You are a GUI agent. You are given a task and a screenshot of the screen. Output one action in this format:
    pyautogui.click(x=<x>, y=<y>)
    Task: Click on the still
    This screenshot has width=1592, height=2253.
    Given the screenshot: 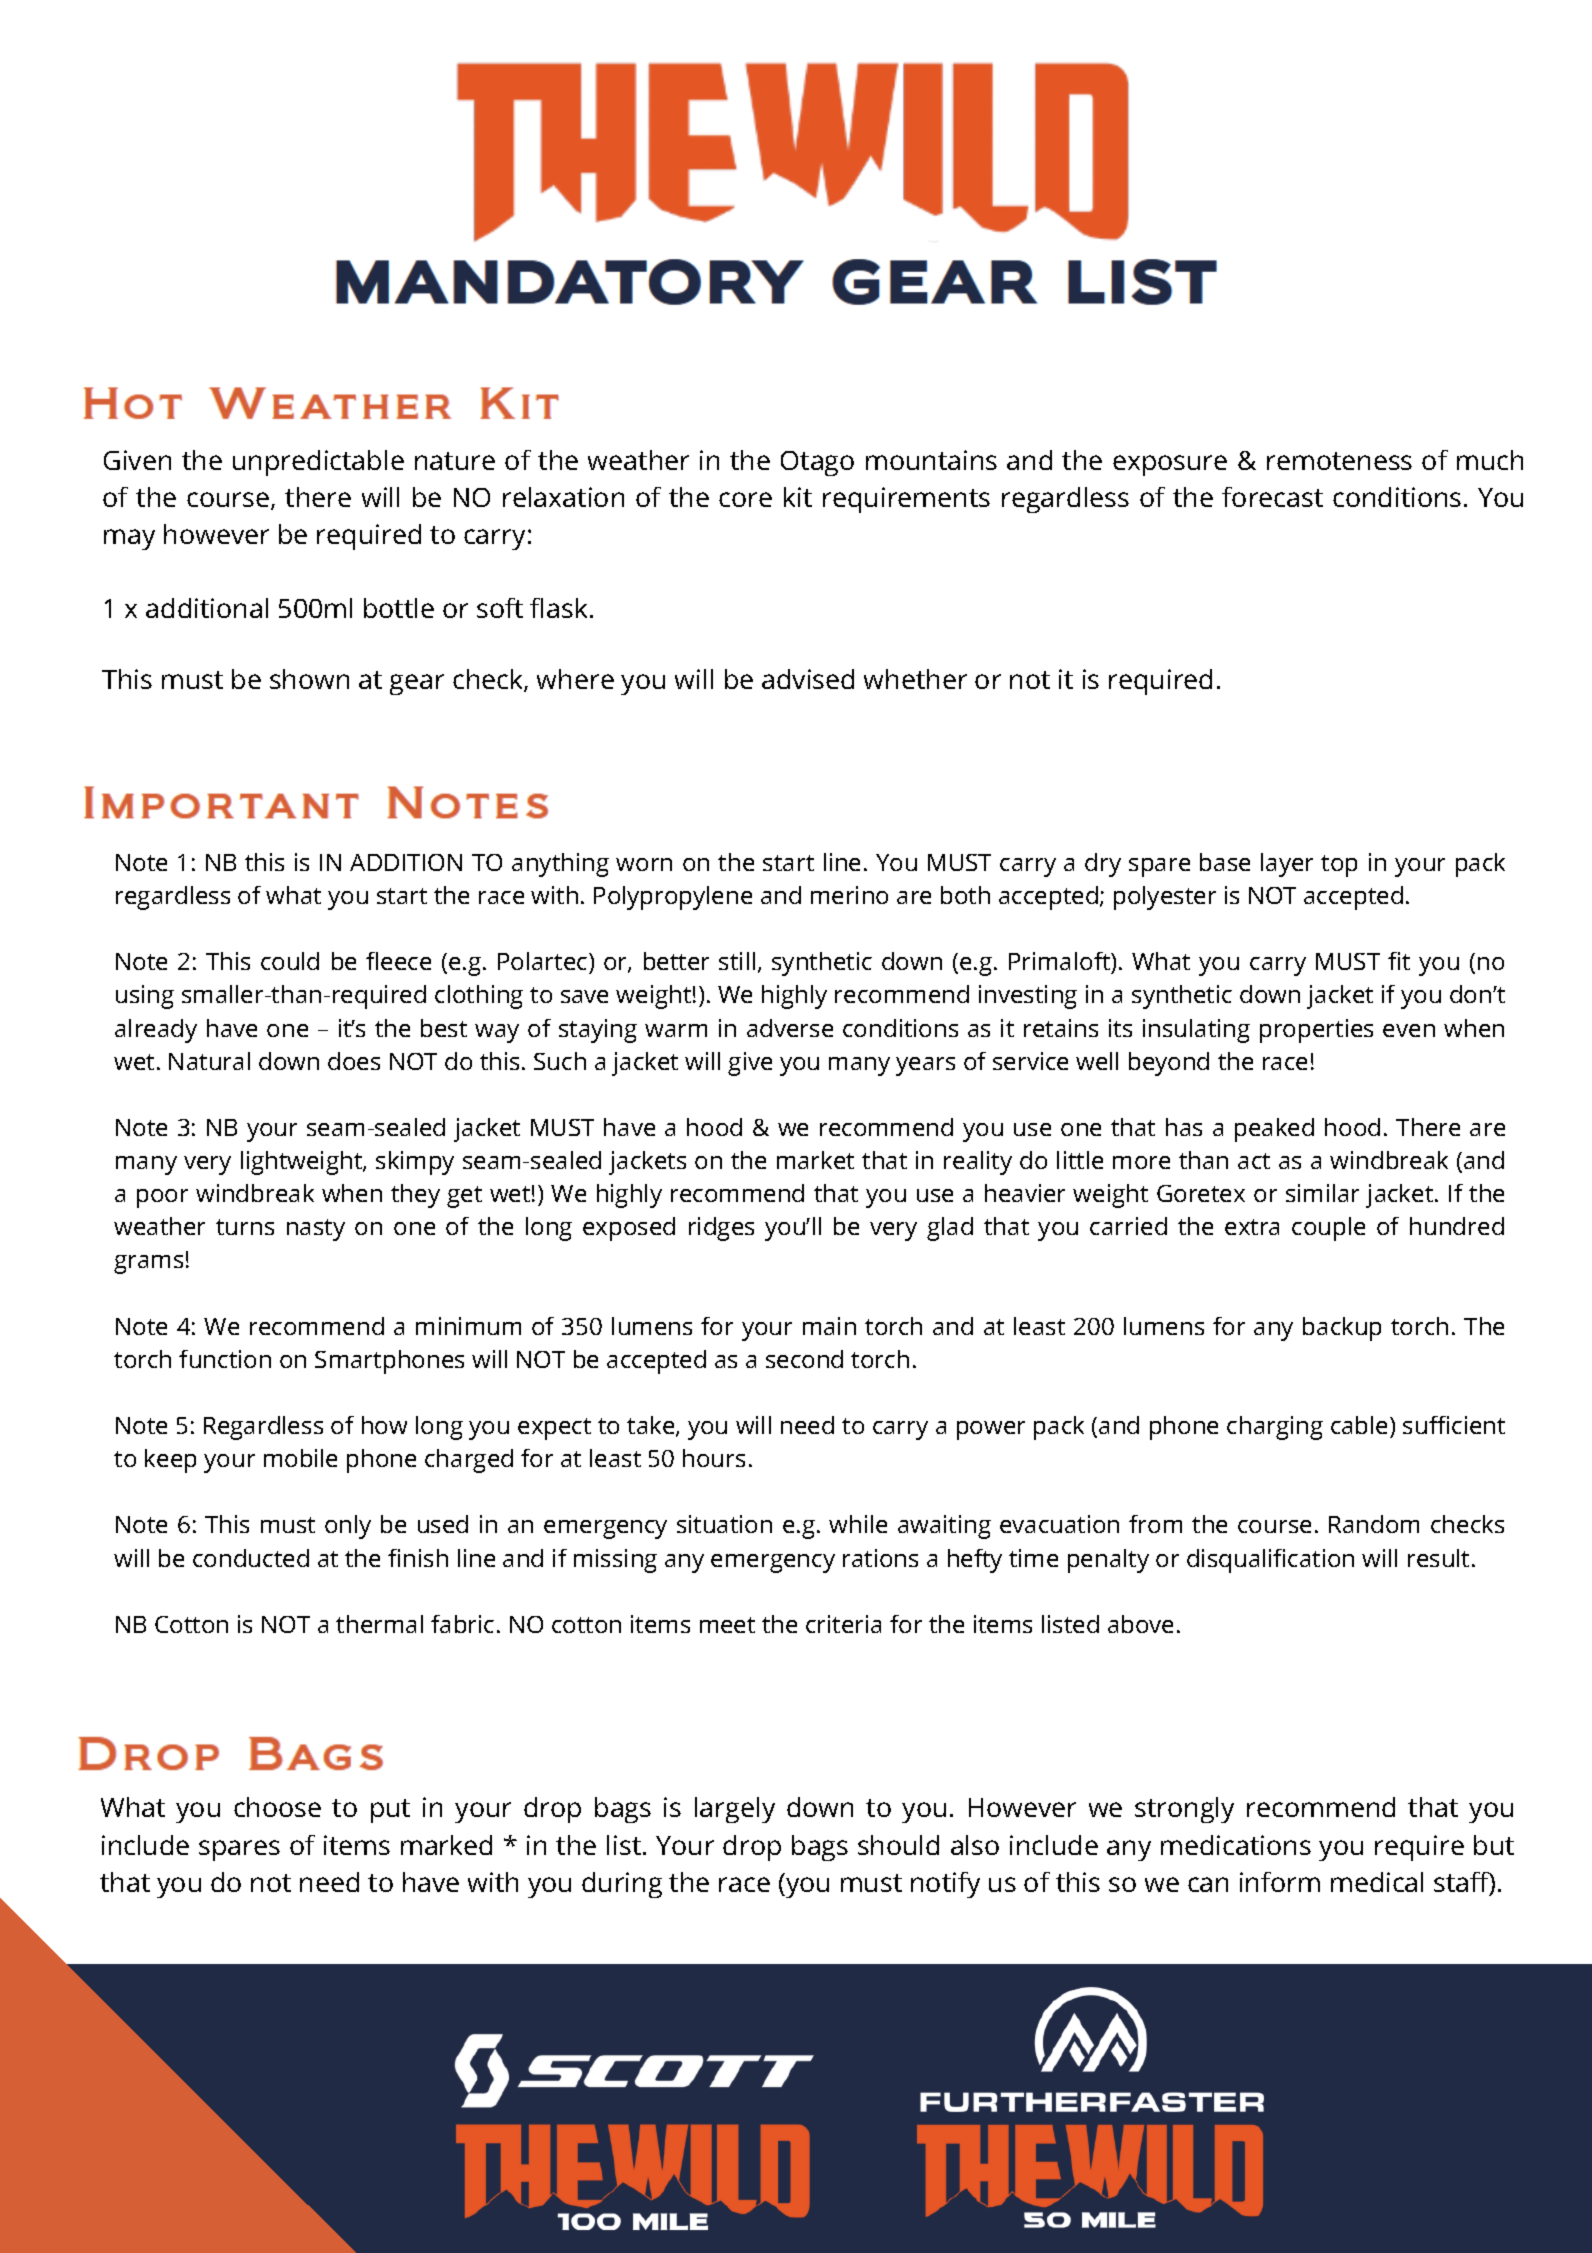 What is the action you would take?
    pyautogui.click(x=737, y=961)
